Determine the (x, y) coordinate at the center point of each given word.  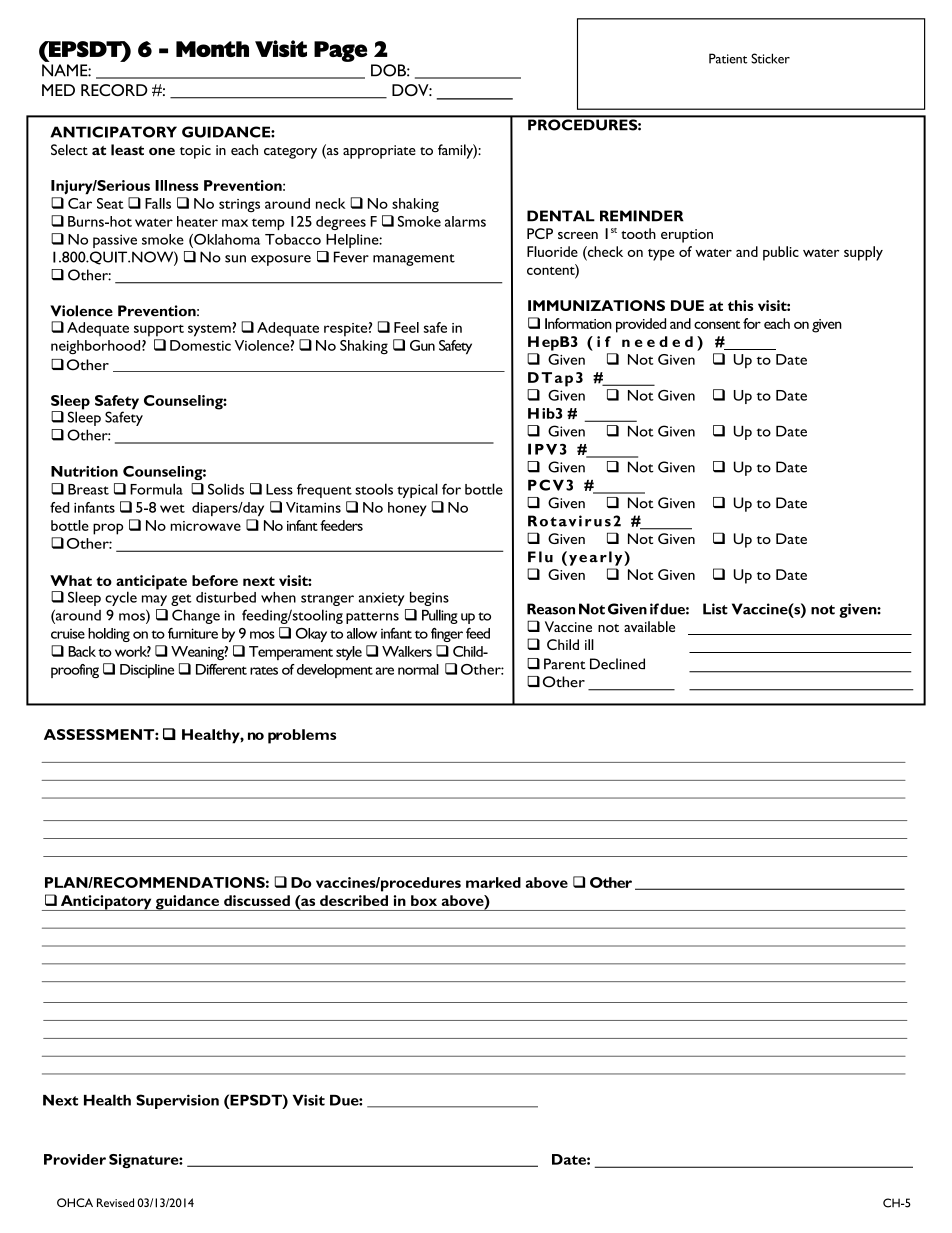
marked (493, 882)
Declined (617, 664)
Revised (115, 1202)
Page (340, 51)
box (424, 900)
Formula (156, 489)
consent (717, 324)
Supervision (177, 1101)
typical (417, 490)
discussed (257, 900)
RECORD (114, 90)
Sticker (770, 58)
